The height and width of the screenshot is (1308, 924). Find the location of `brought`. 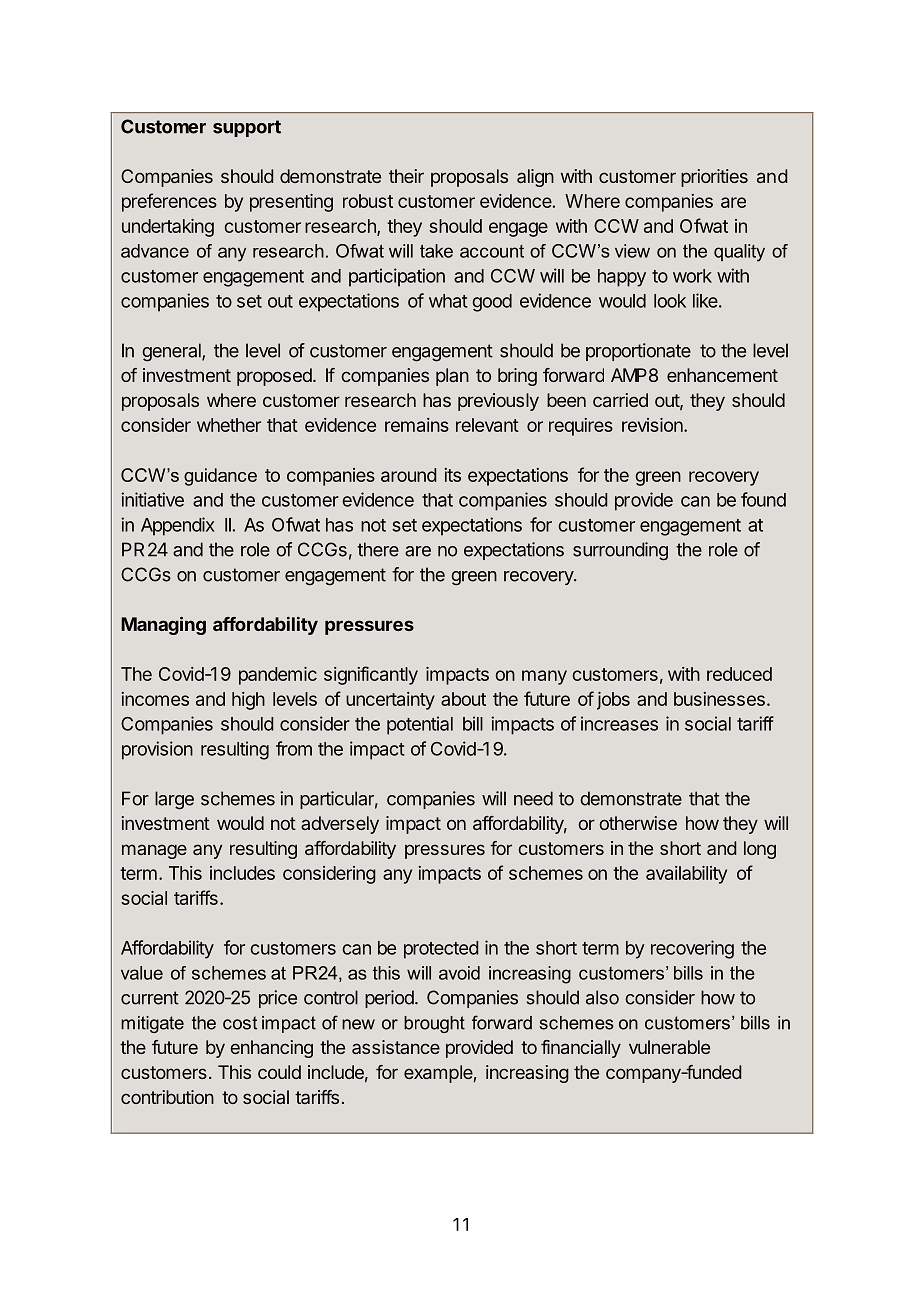

brought is located at coordinates (434, 1024).
